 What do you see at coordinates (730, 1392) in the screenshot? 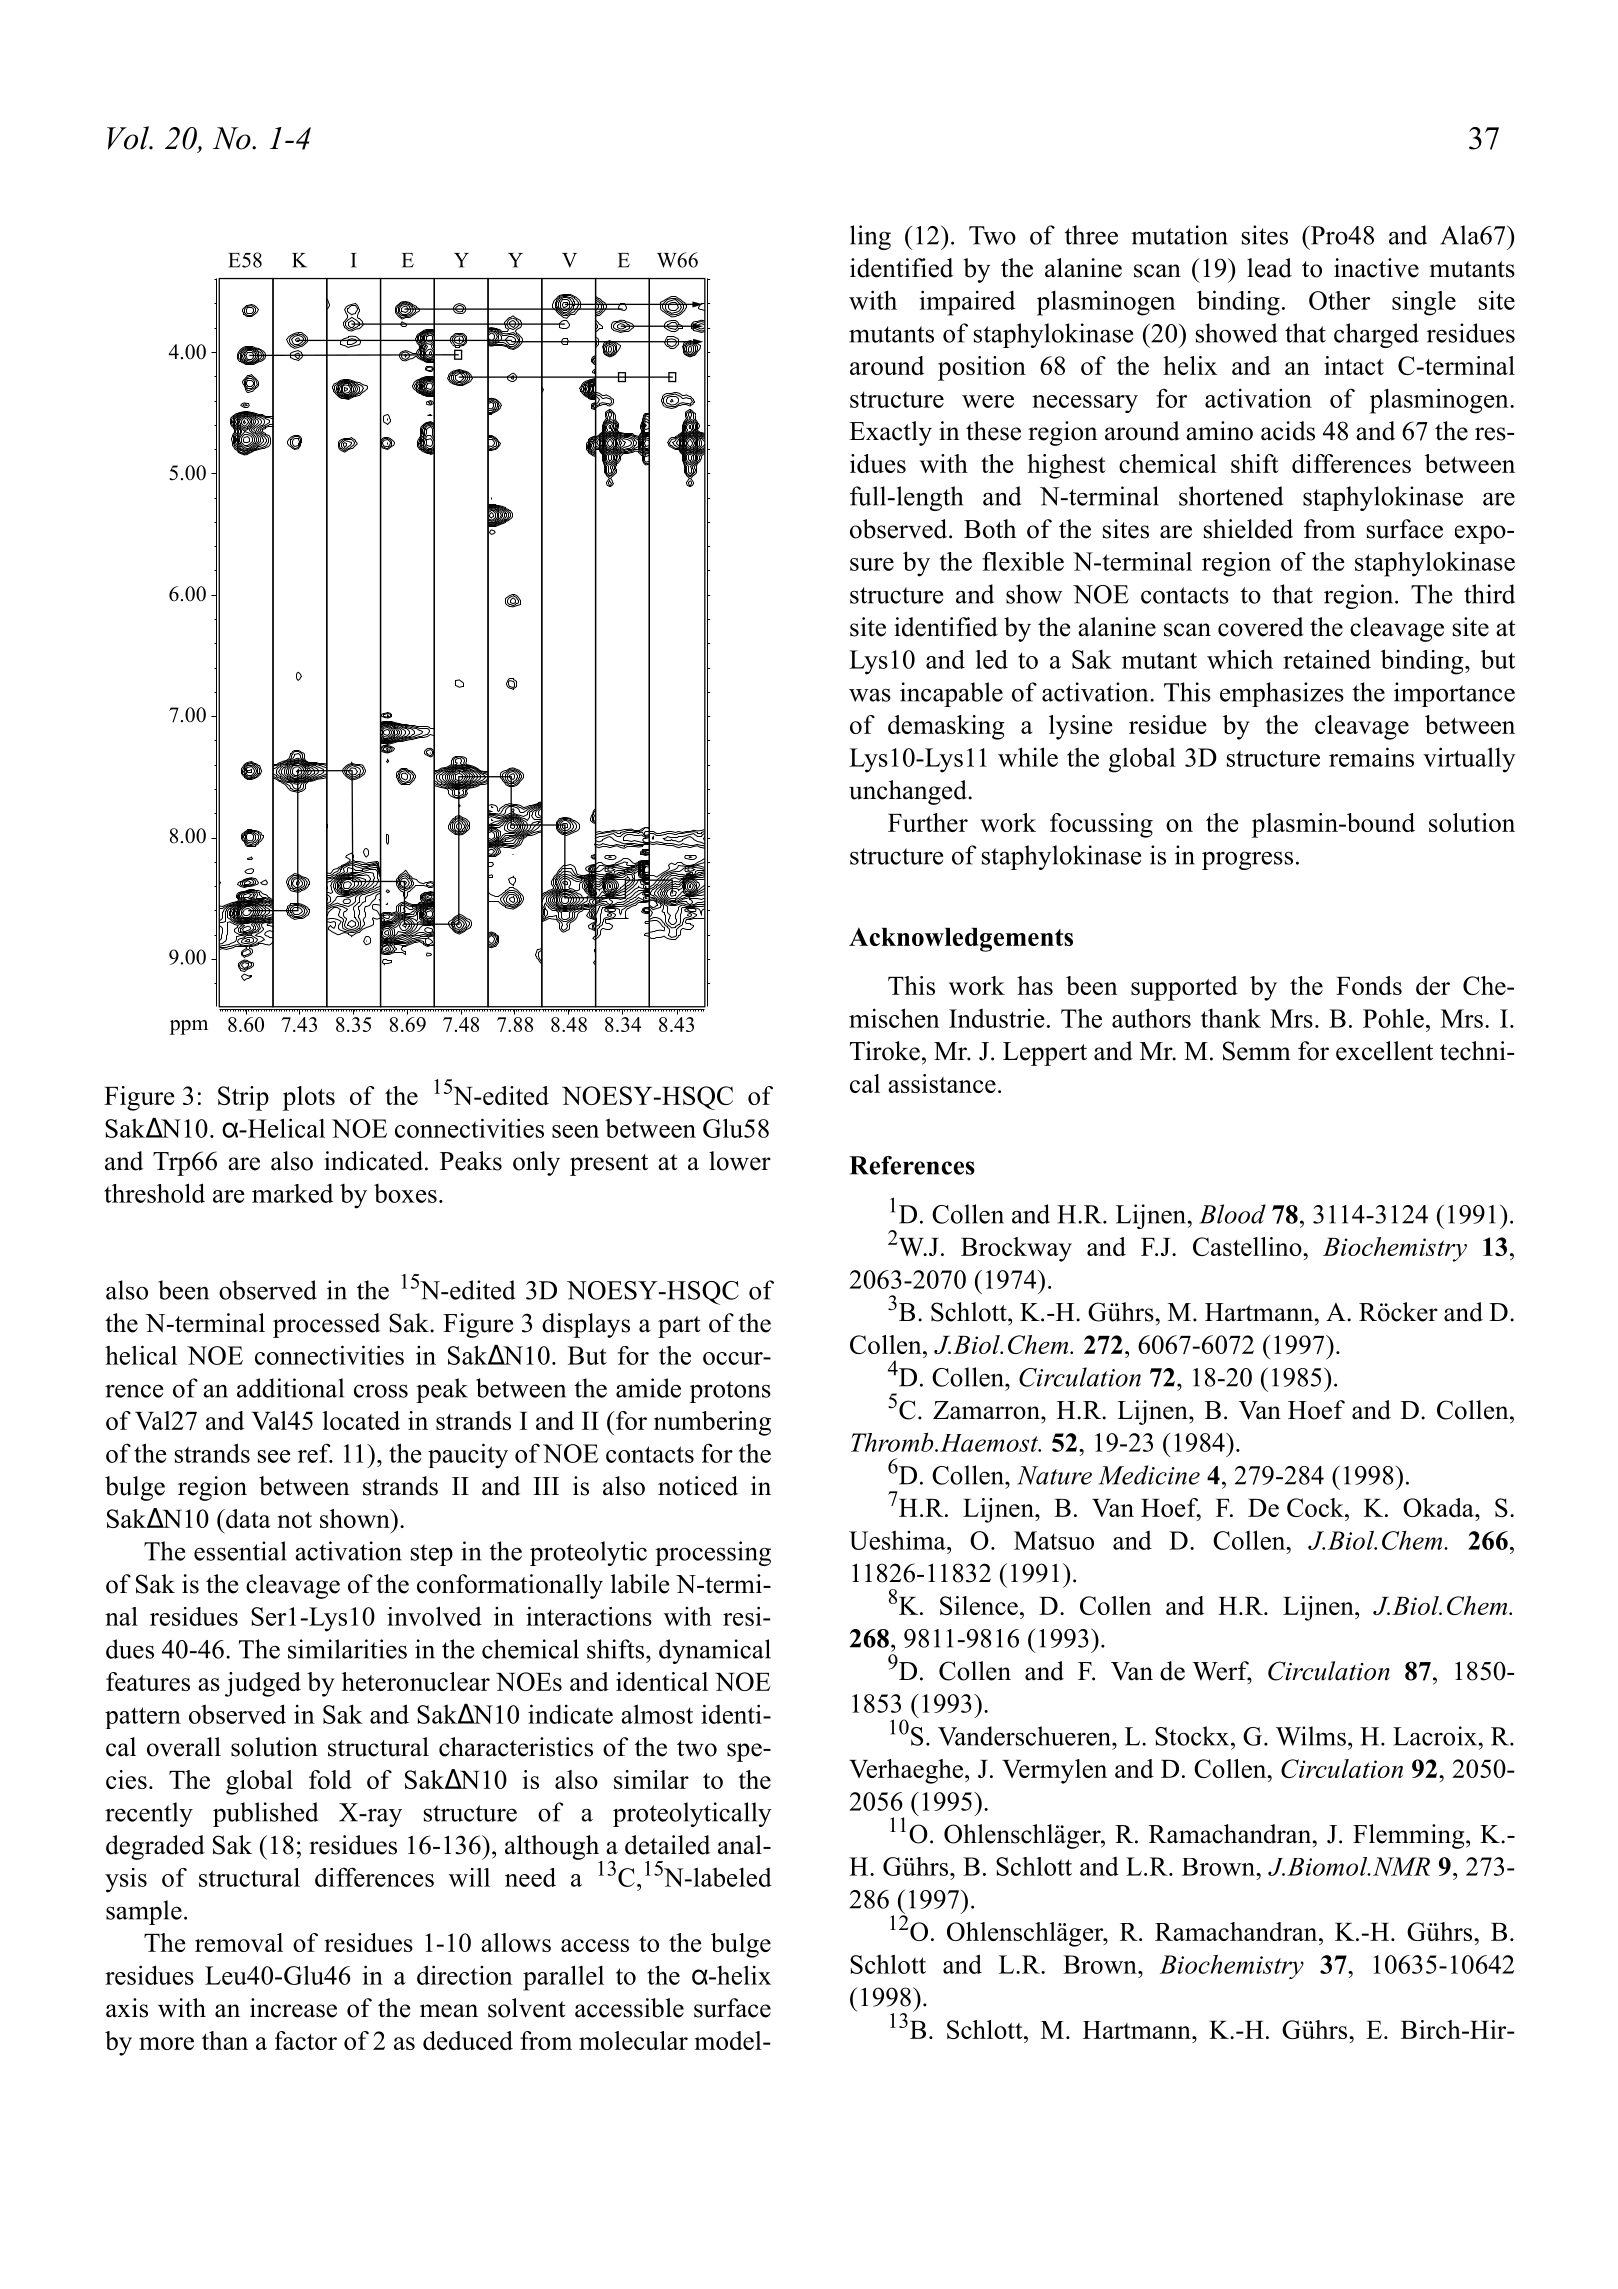
I see `protons` at bounding box center [730, 1392].
